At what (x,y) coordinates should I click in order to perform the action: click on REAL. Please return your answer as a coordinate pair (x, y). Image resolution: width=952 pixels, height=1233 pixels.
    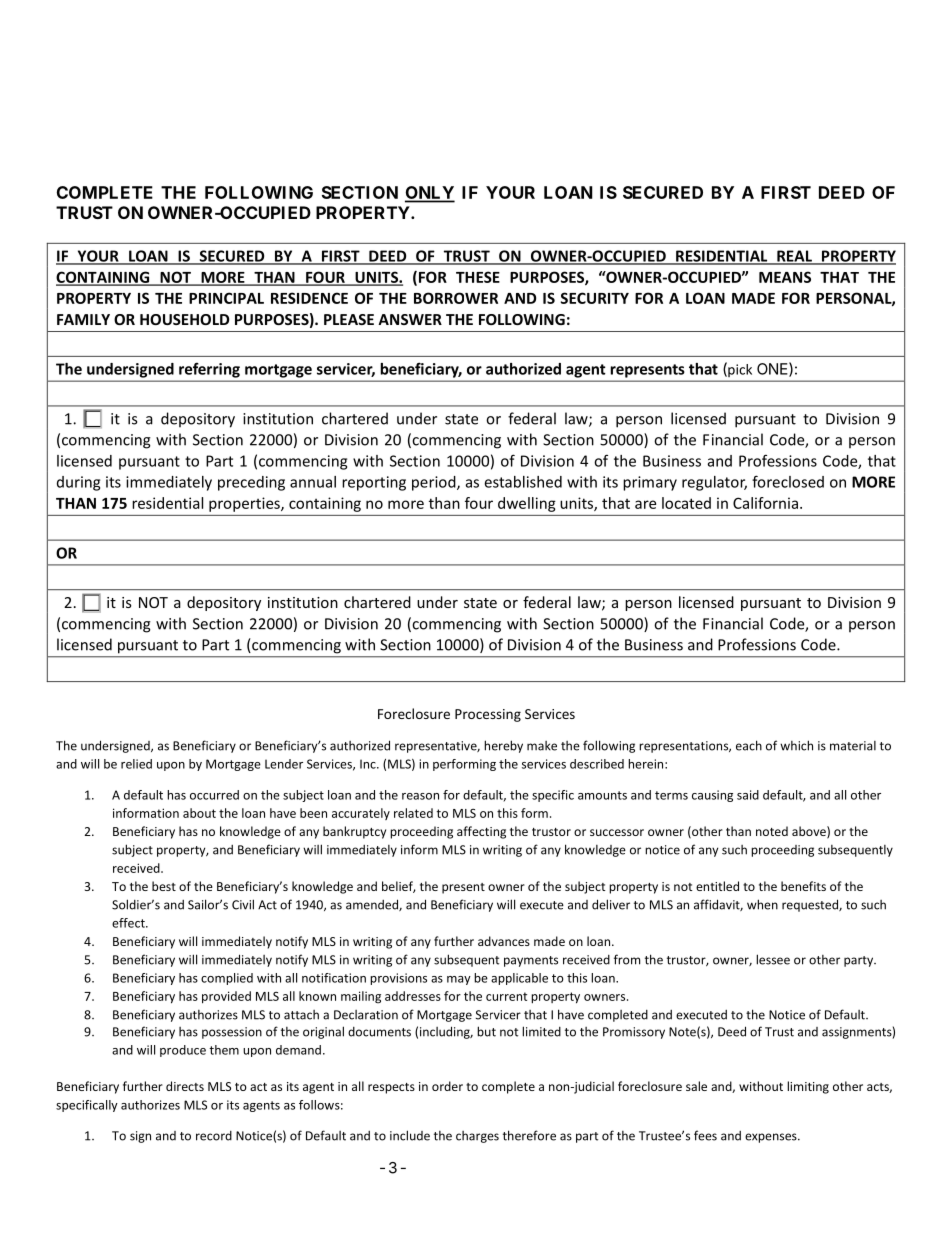
    Looking at the image, I should click on (794, 257).
